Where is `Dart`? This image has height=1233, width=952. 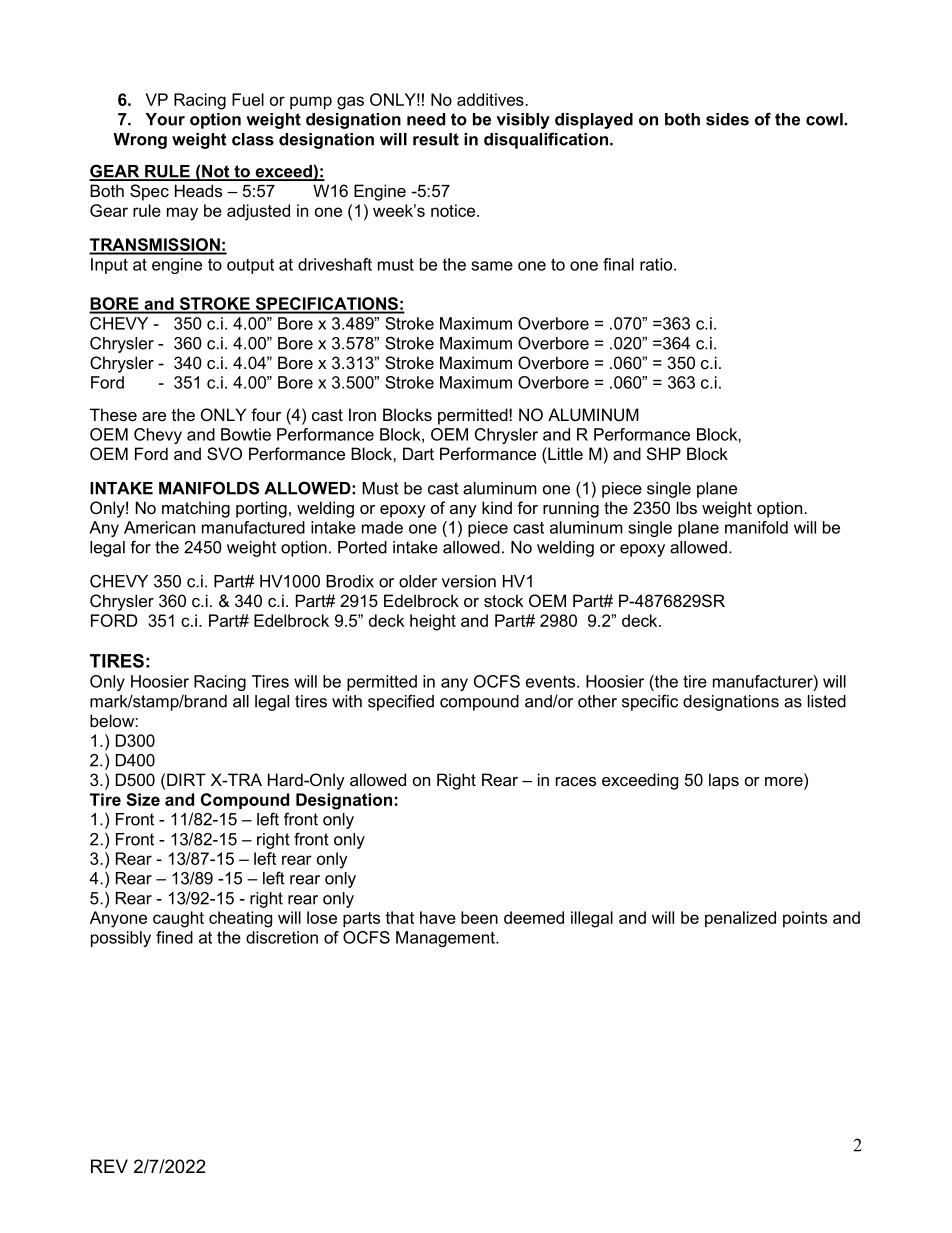
Dart is located at coordinates (418, 453).
